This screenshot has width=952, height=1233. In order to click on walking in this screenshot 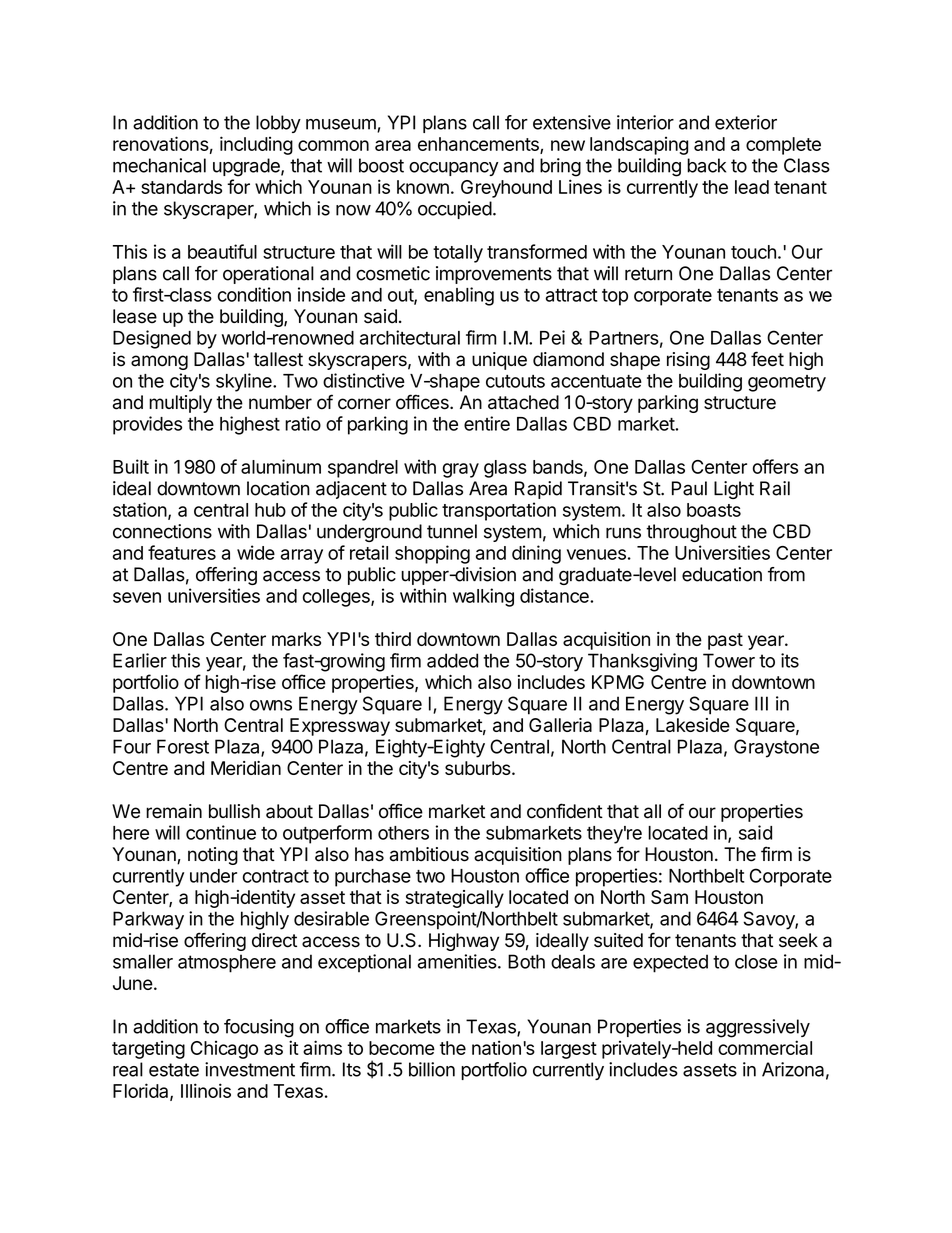, I will do `click(483, 597)`.
